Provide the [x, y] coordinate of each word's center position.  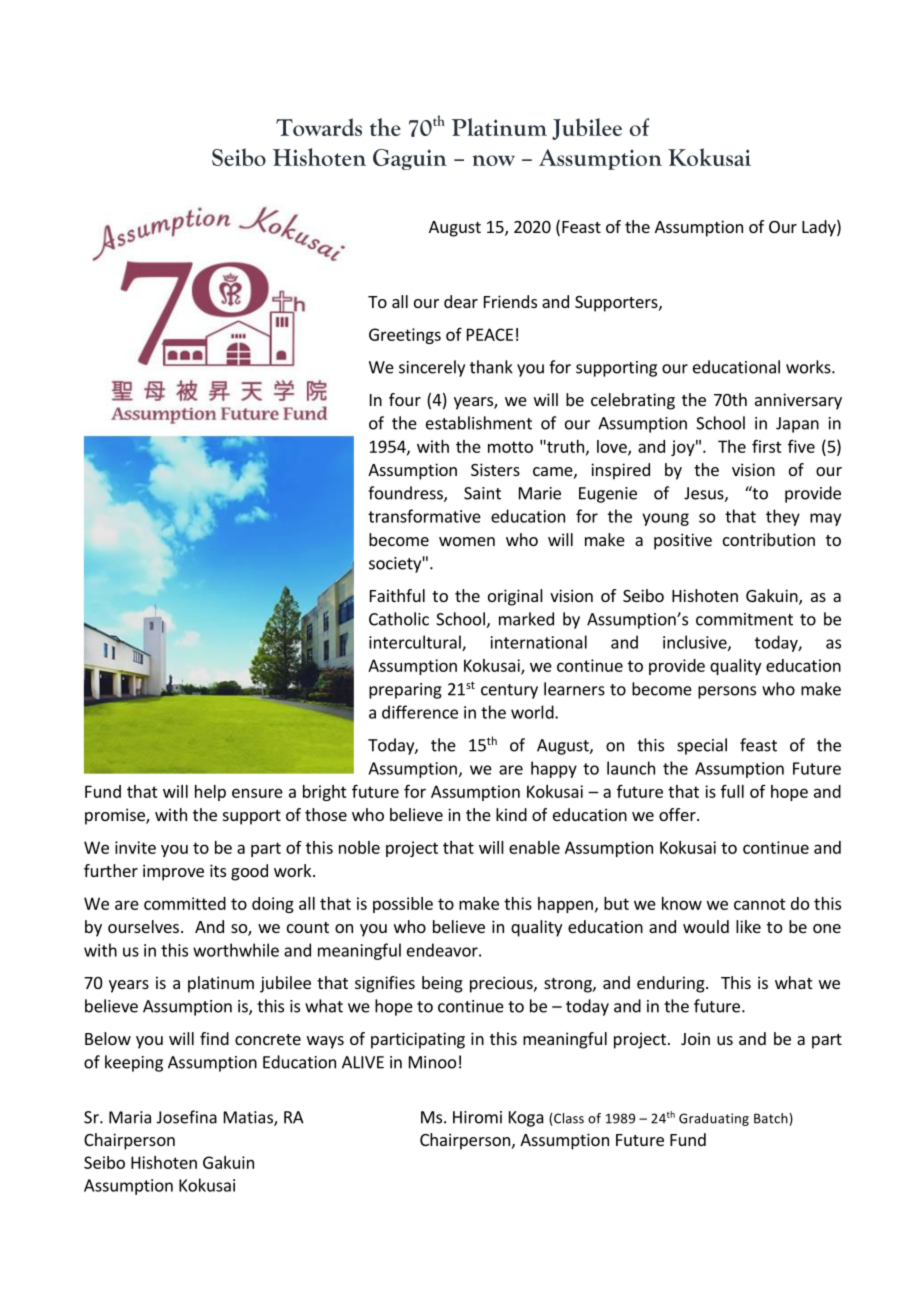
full [732, 791]
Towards [319, 127]
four [405, 399]
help [210, 793]
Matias [249, 1118]
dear [461, 301]
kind [511, 814]
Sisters [495, 469]
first [767, 446]
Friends [510, 301]
